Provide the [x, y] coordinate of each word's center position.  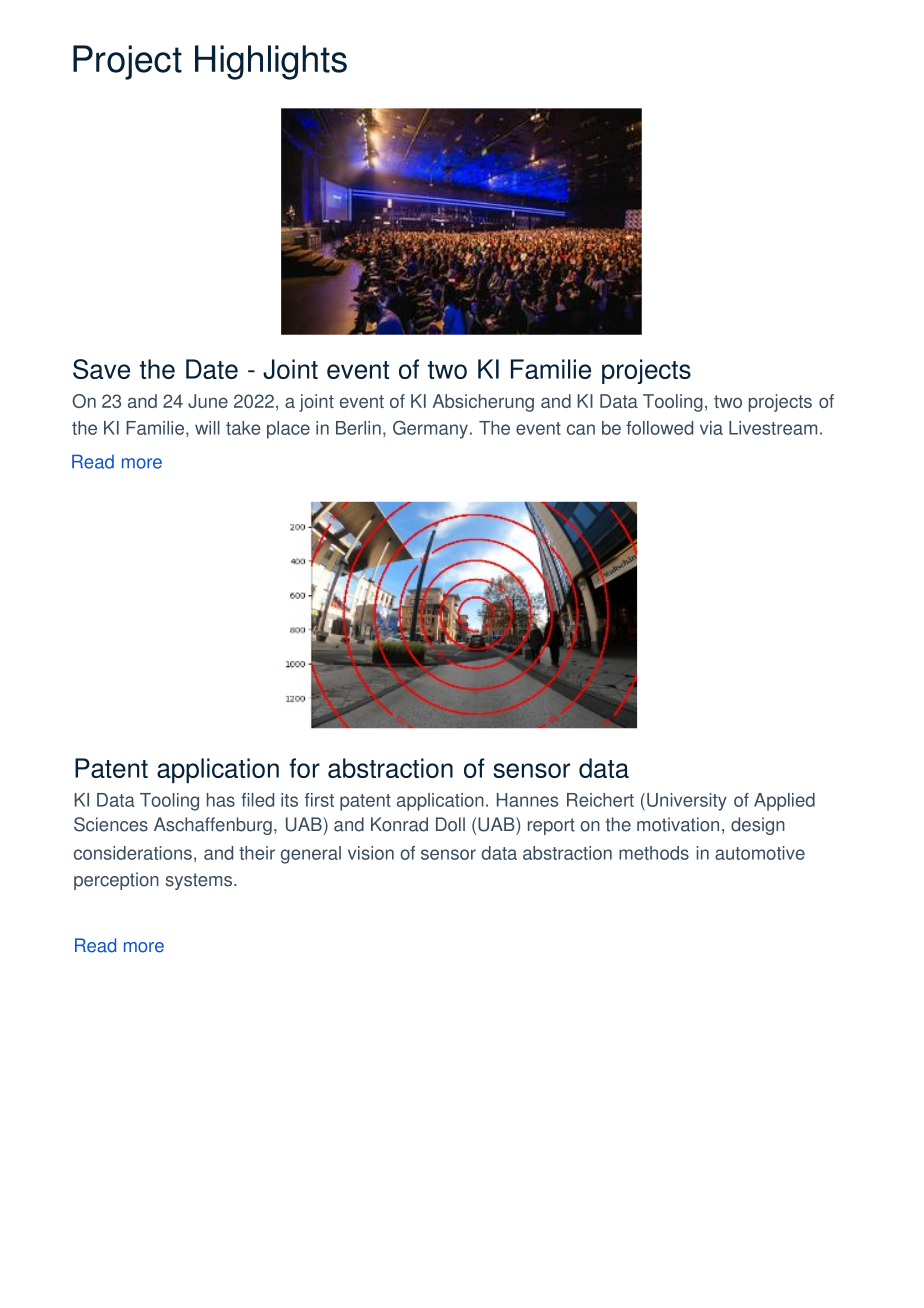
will [207, 428]
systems [200, 881]
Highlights [271, 62]
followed [659, 428]
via [711, 428]
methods [654, 853]
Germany [430, 429]
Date [212, 369]
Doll [450, 824]
